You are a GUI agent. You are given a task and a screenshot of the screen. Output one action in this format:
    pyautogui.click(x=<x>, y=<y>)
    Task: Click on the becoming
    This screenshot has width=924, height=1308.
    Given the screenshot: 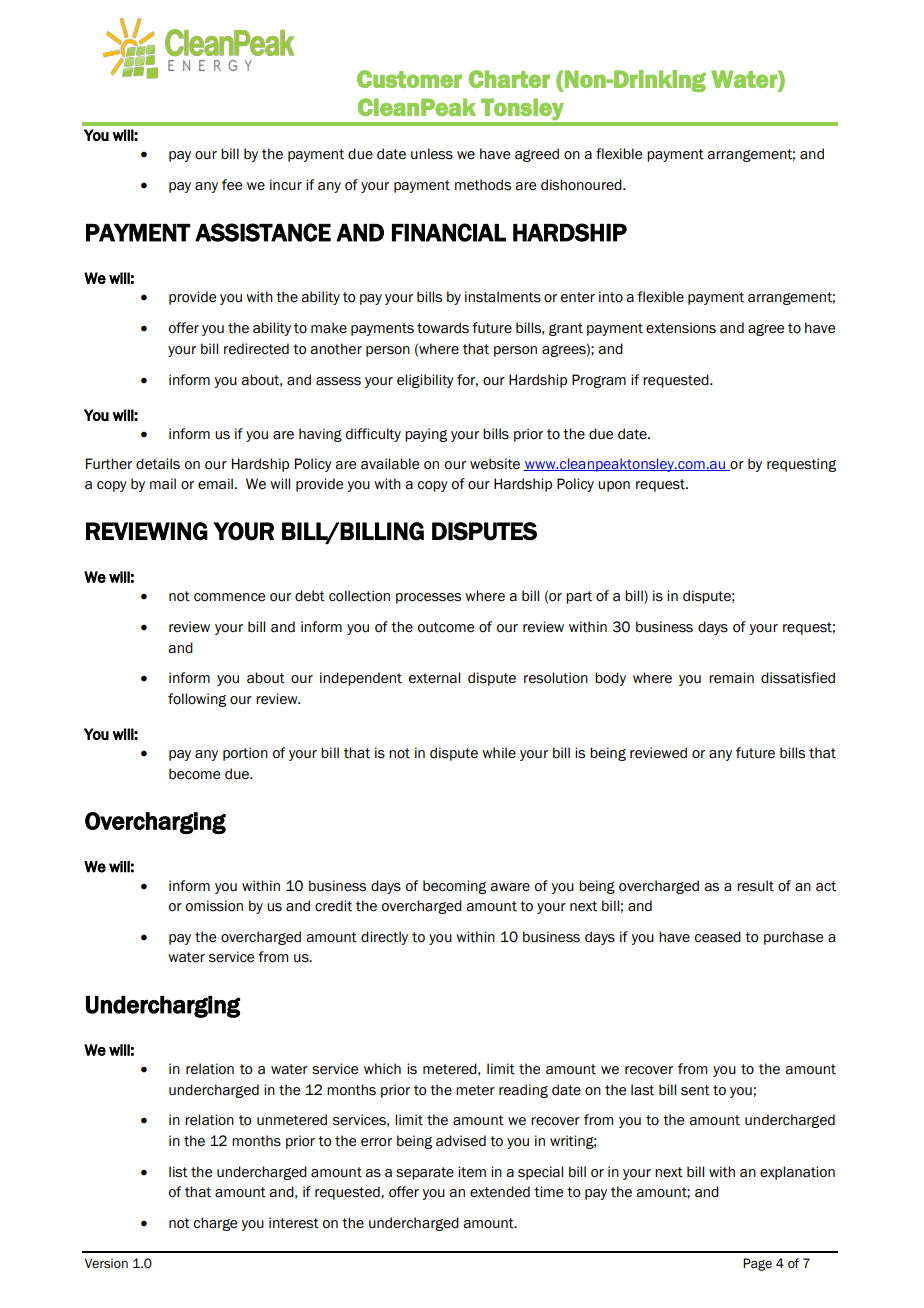 What is the action you would take?
    pyautogui.click(x=454, y=887)
